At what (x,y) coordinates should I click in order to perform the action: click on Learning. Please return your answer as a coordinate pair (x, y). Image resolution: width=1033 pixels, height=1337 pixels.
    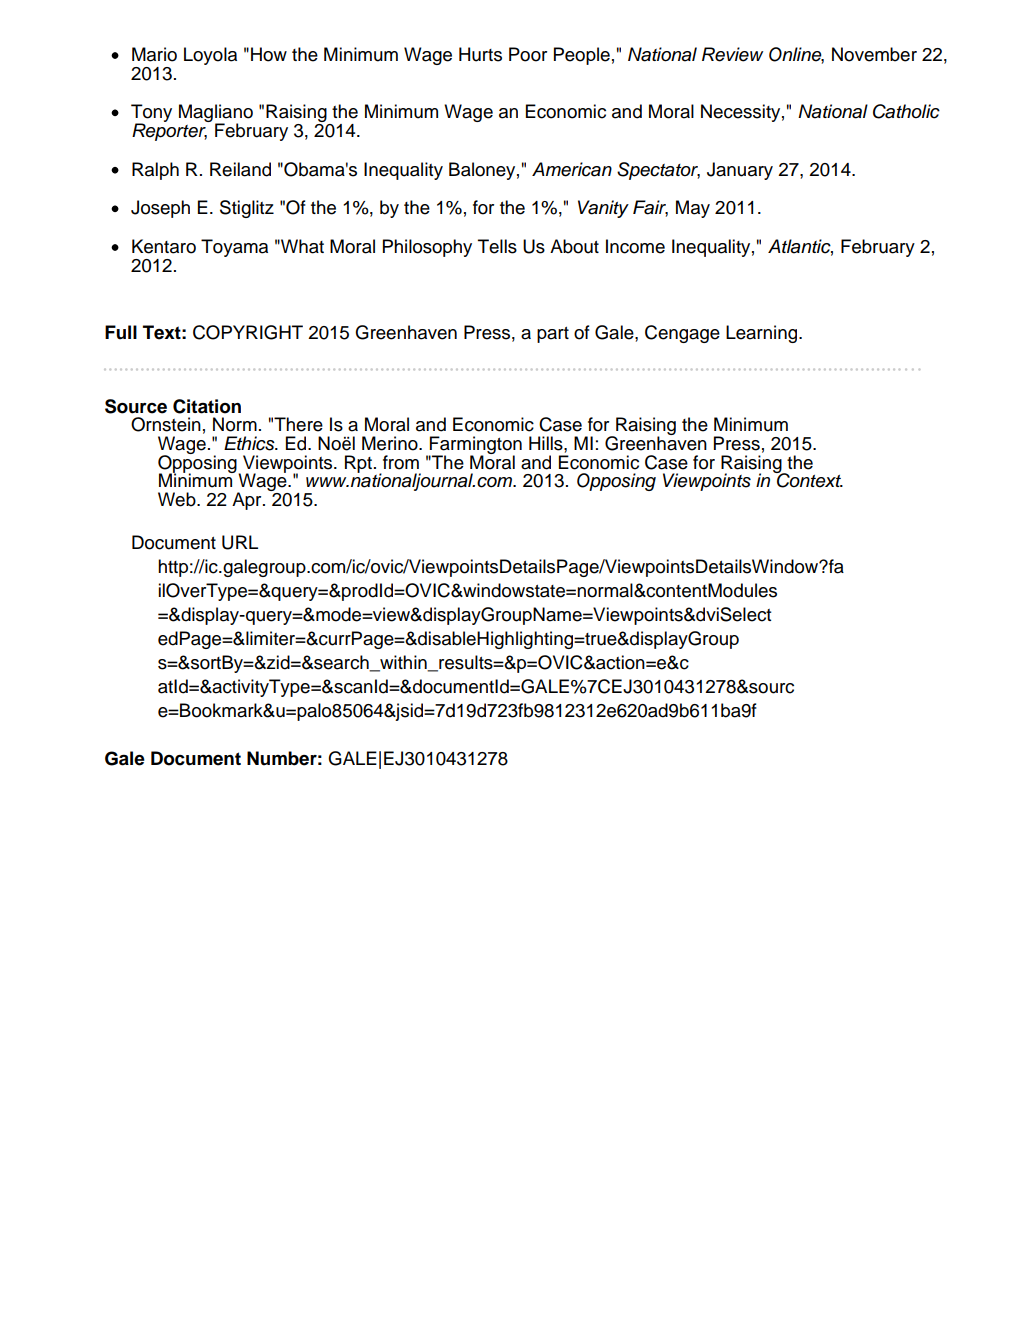
    Looking at the image, I should click on (763, 334).
